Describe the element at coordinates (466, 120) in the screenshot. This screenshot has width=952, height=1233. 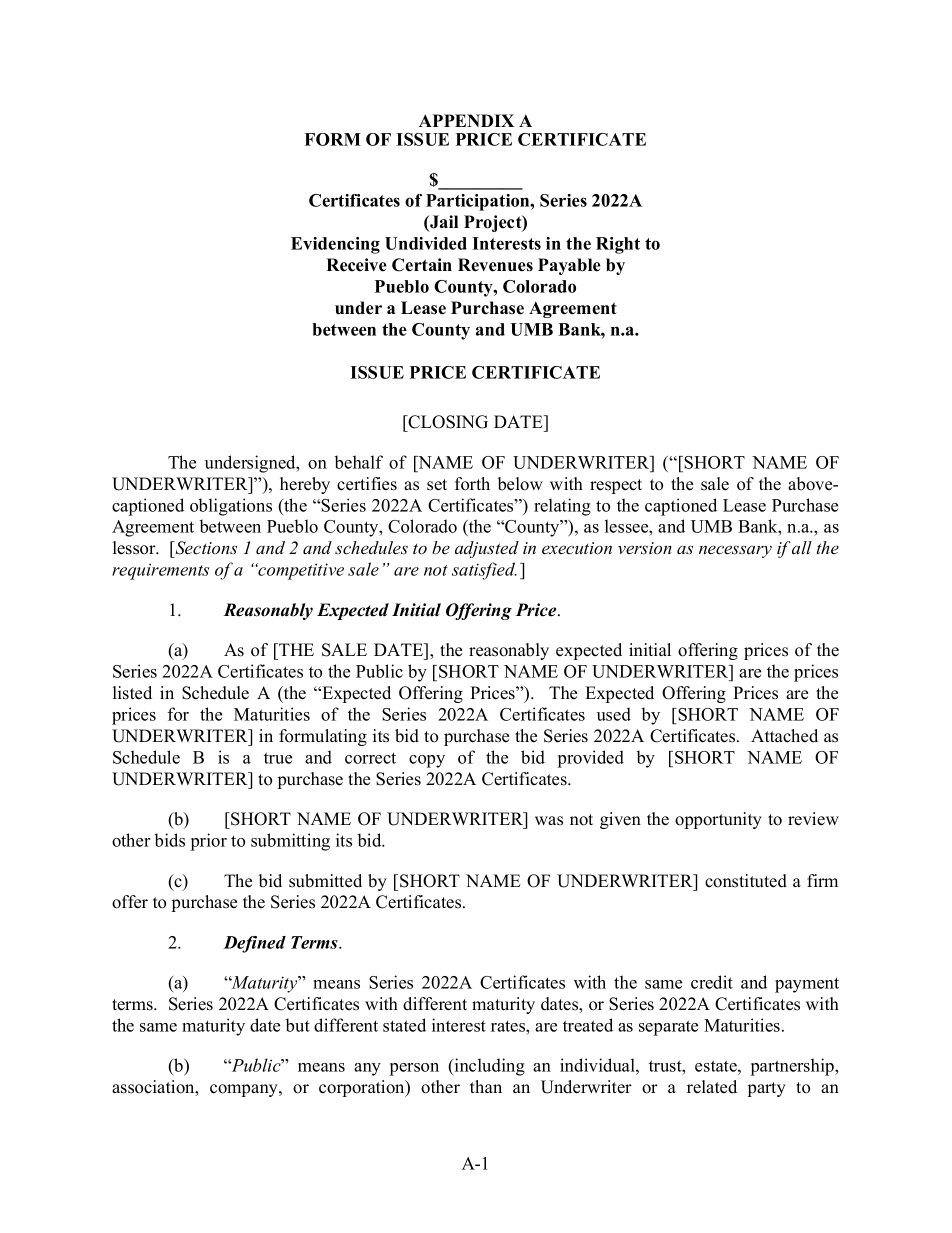
I see `APPENDIX` at that location.
